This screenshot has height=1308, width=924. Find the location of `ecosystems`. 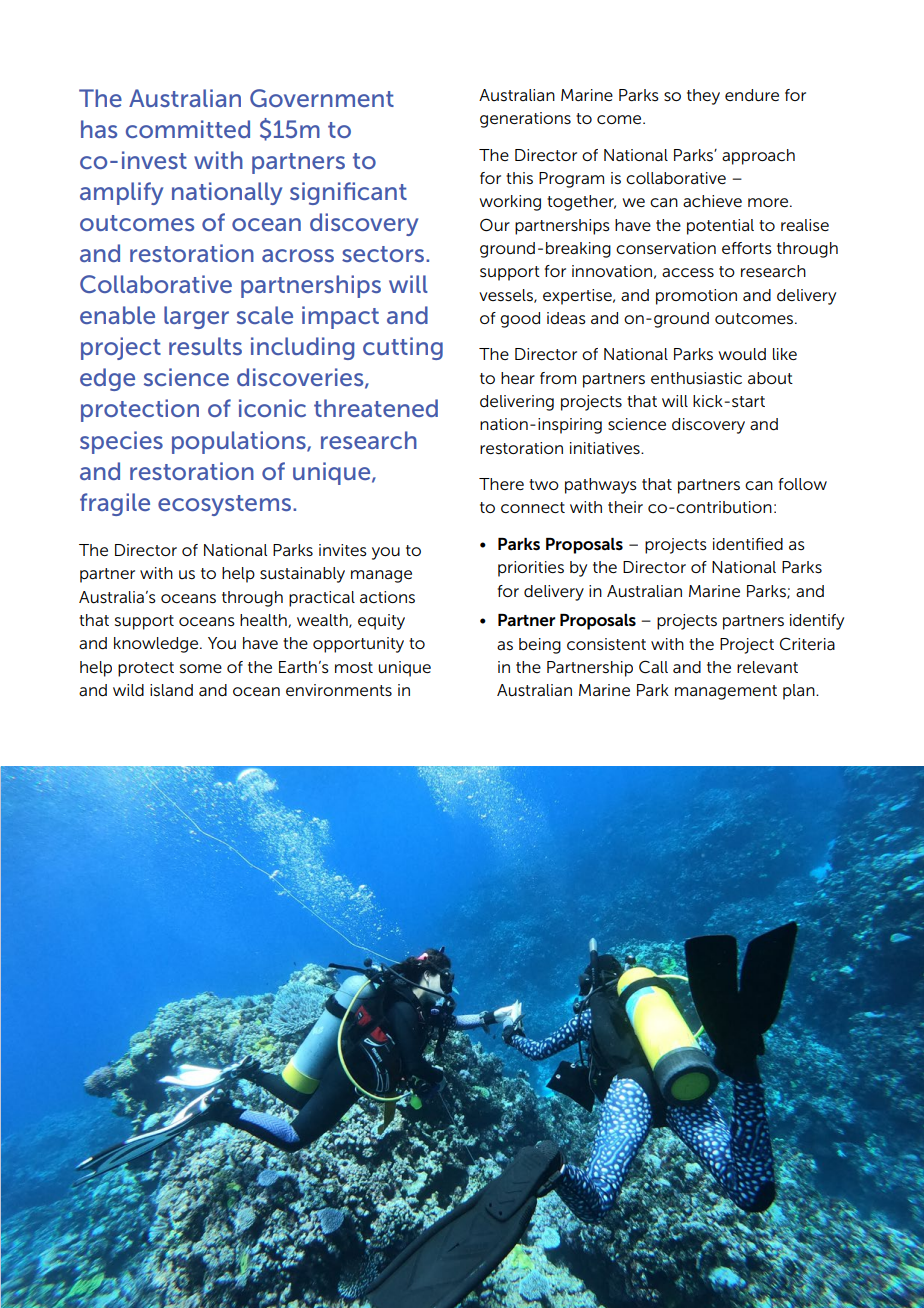

ecosystems is located at coordinates (224, 505).
